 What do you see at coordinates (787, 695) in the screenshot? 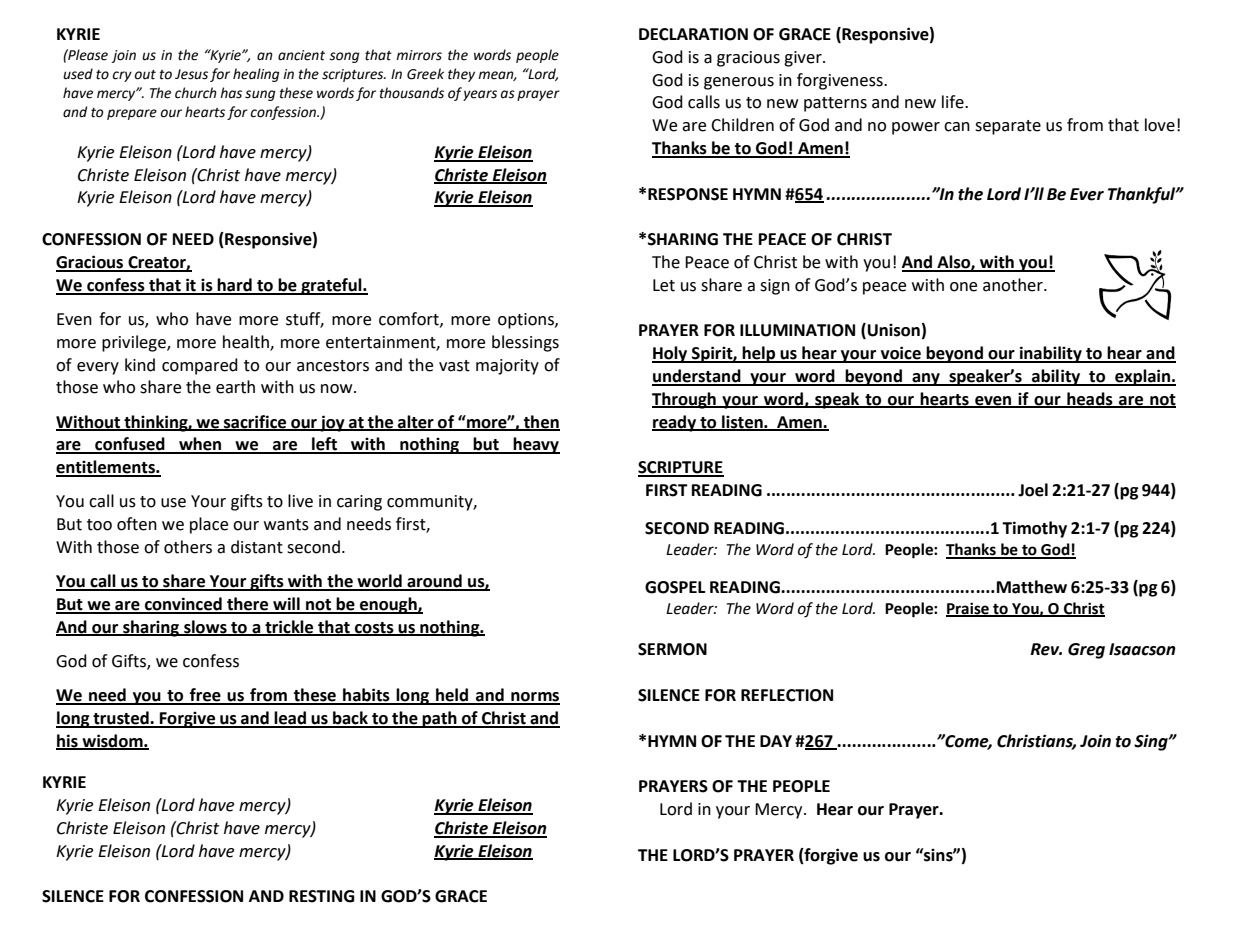
I see `REFLECTION` at bounding box center [787, 695].
